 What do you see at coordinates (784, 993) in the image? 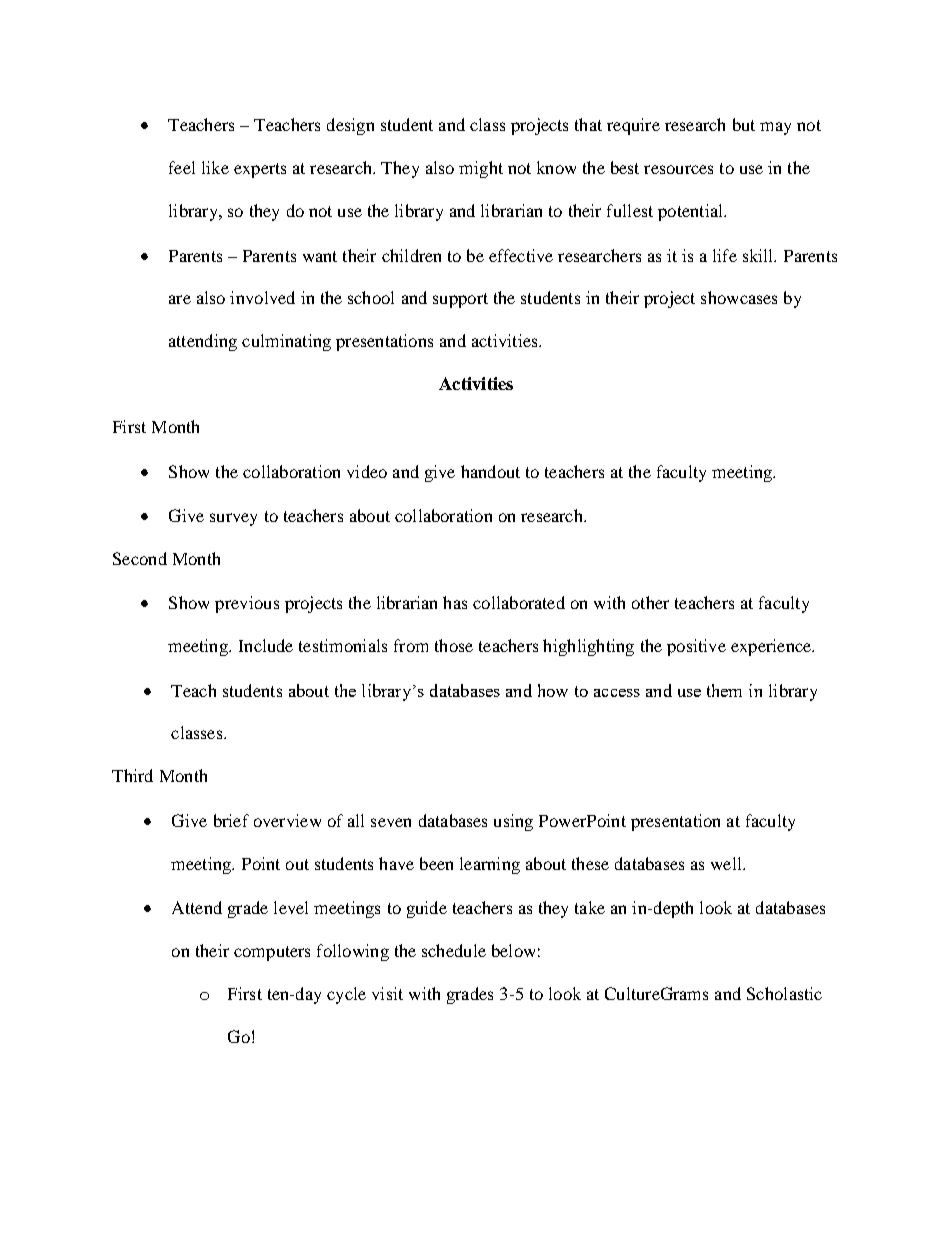
I see `Scholastic` at bounding box center [784, 993].
